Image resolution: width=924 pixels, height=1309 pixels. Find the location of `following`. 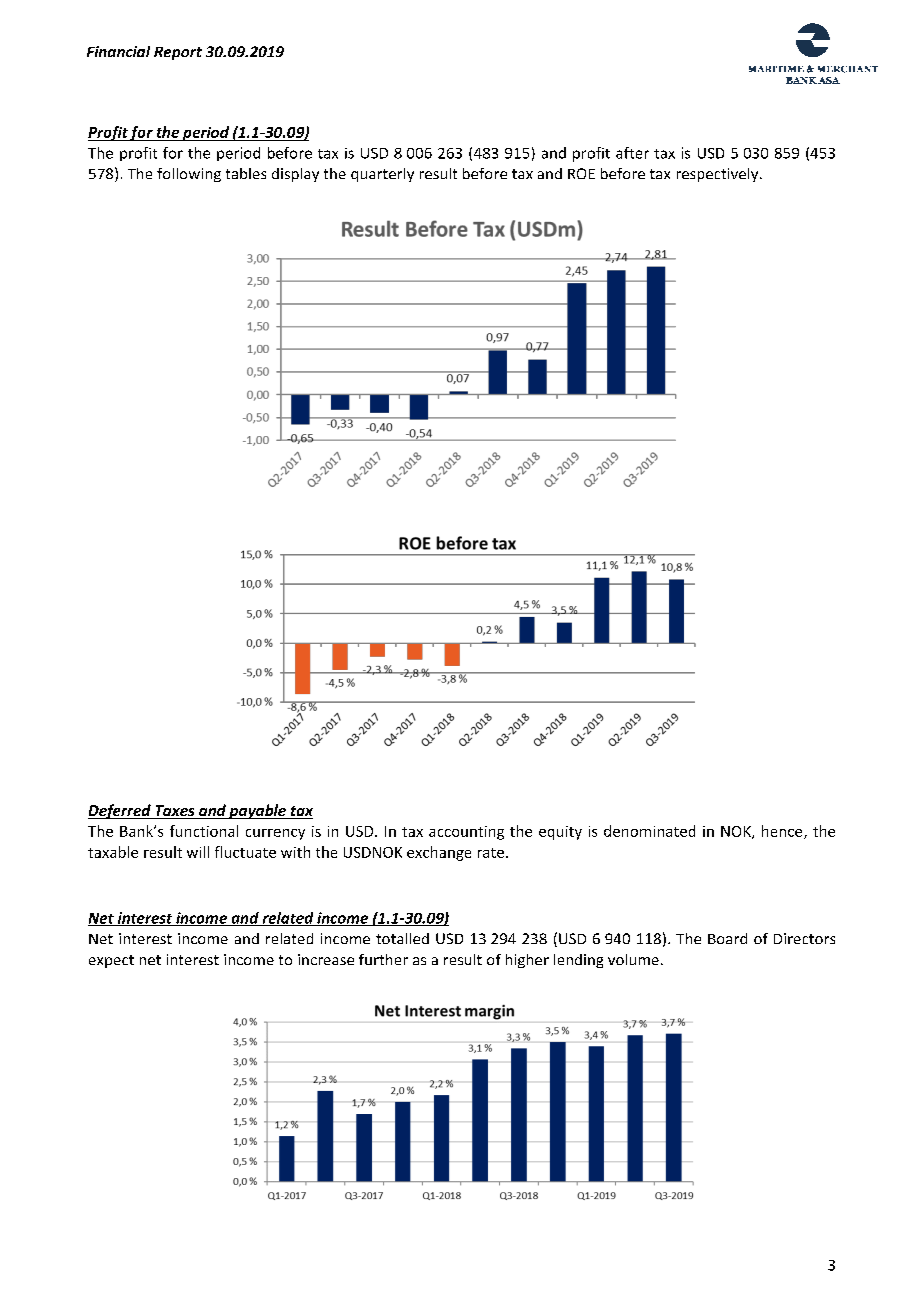

following is located at coordinates (189, 175).
